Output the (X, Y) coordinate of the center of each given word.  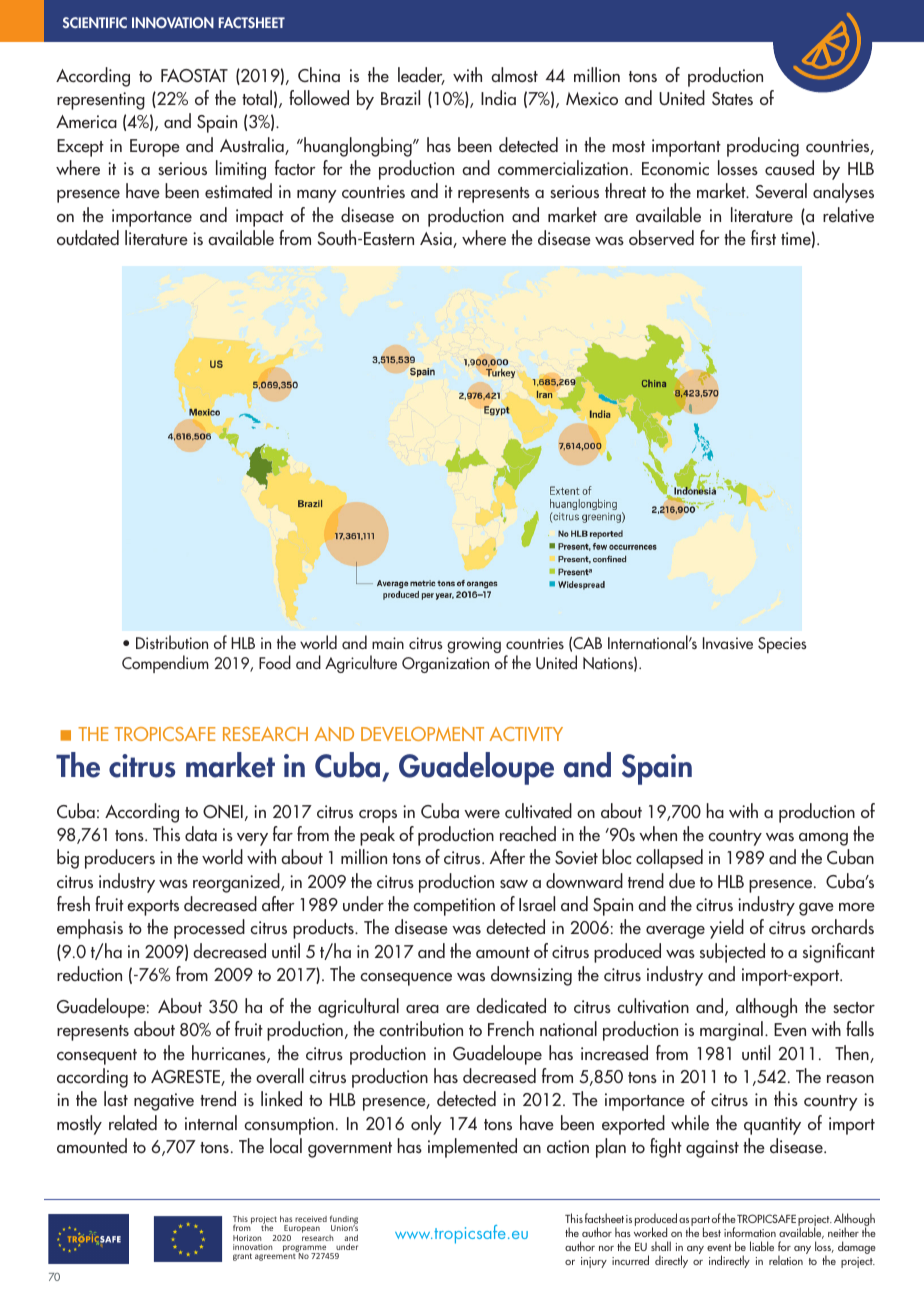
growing (474, 645)
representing (101, 101)
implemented (472, 1148)
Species (782, 645)
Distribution (172, 642)
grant (242, 1257)
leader (421, 76)
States (732, 98)
